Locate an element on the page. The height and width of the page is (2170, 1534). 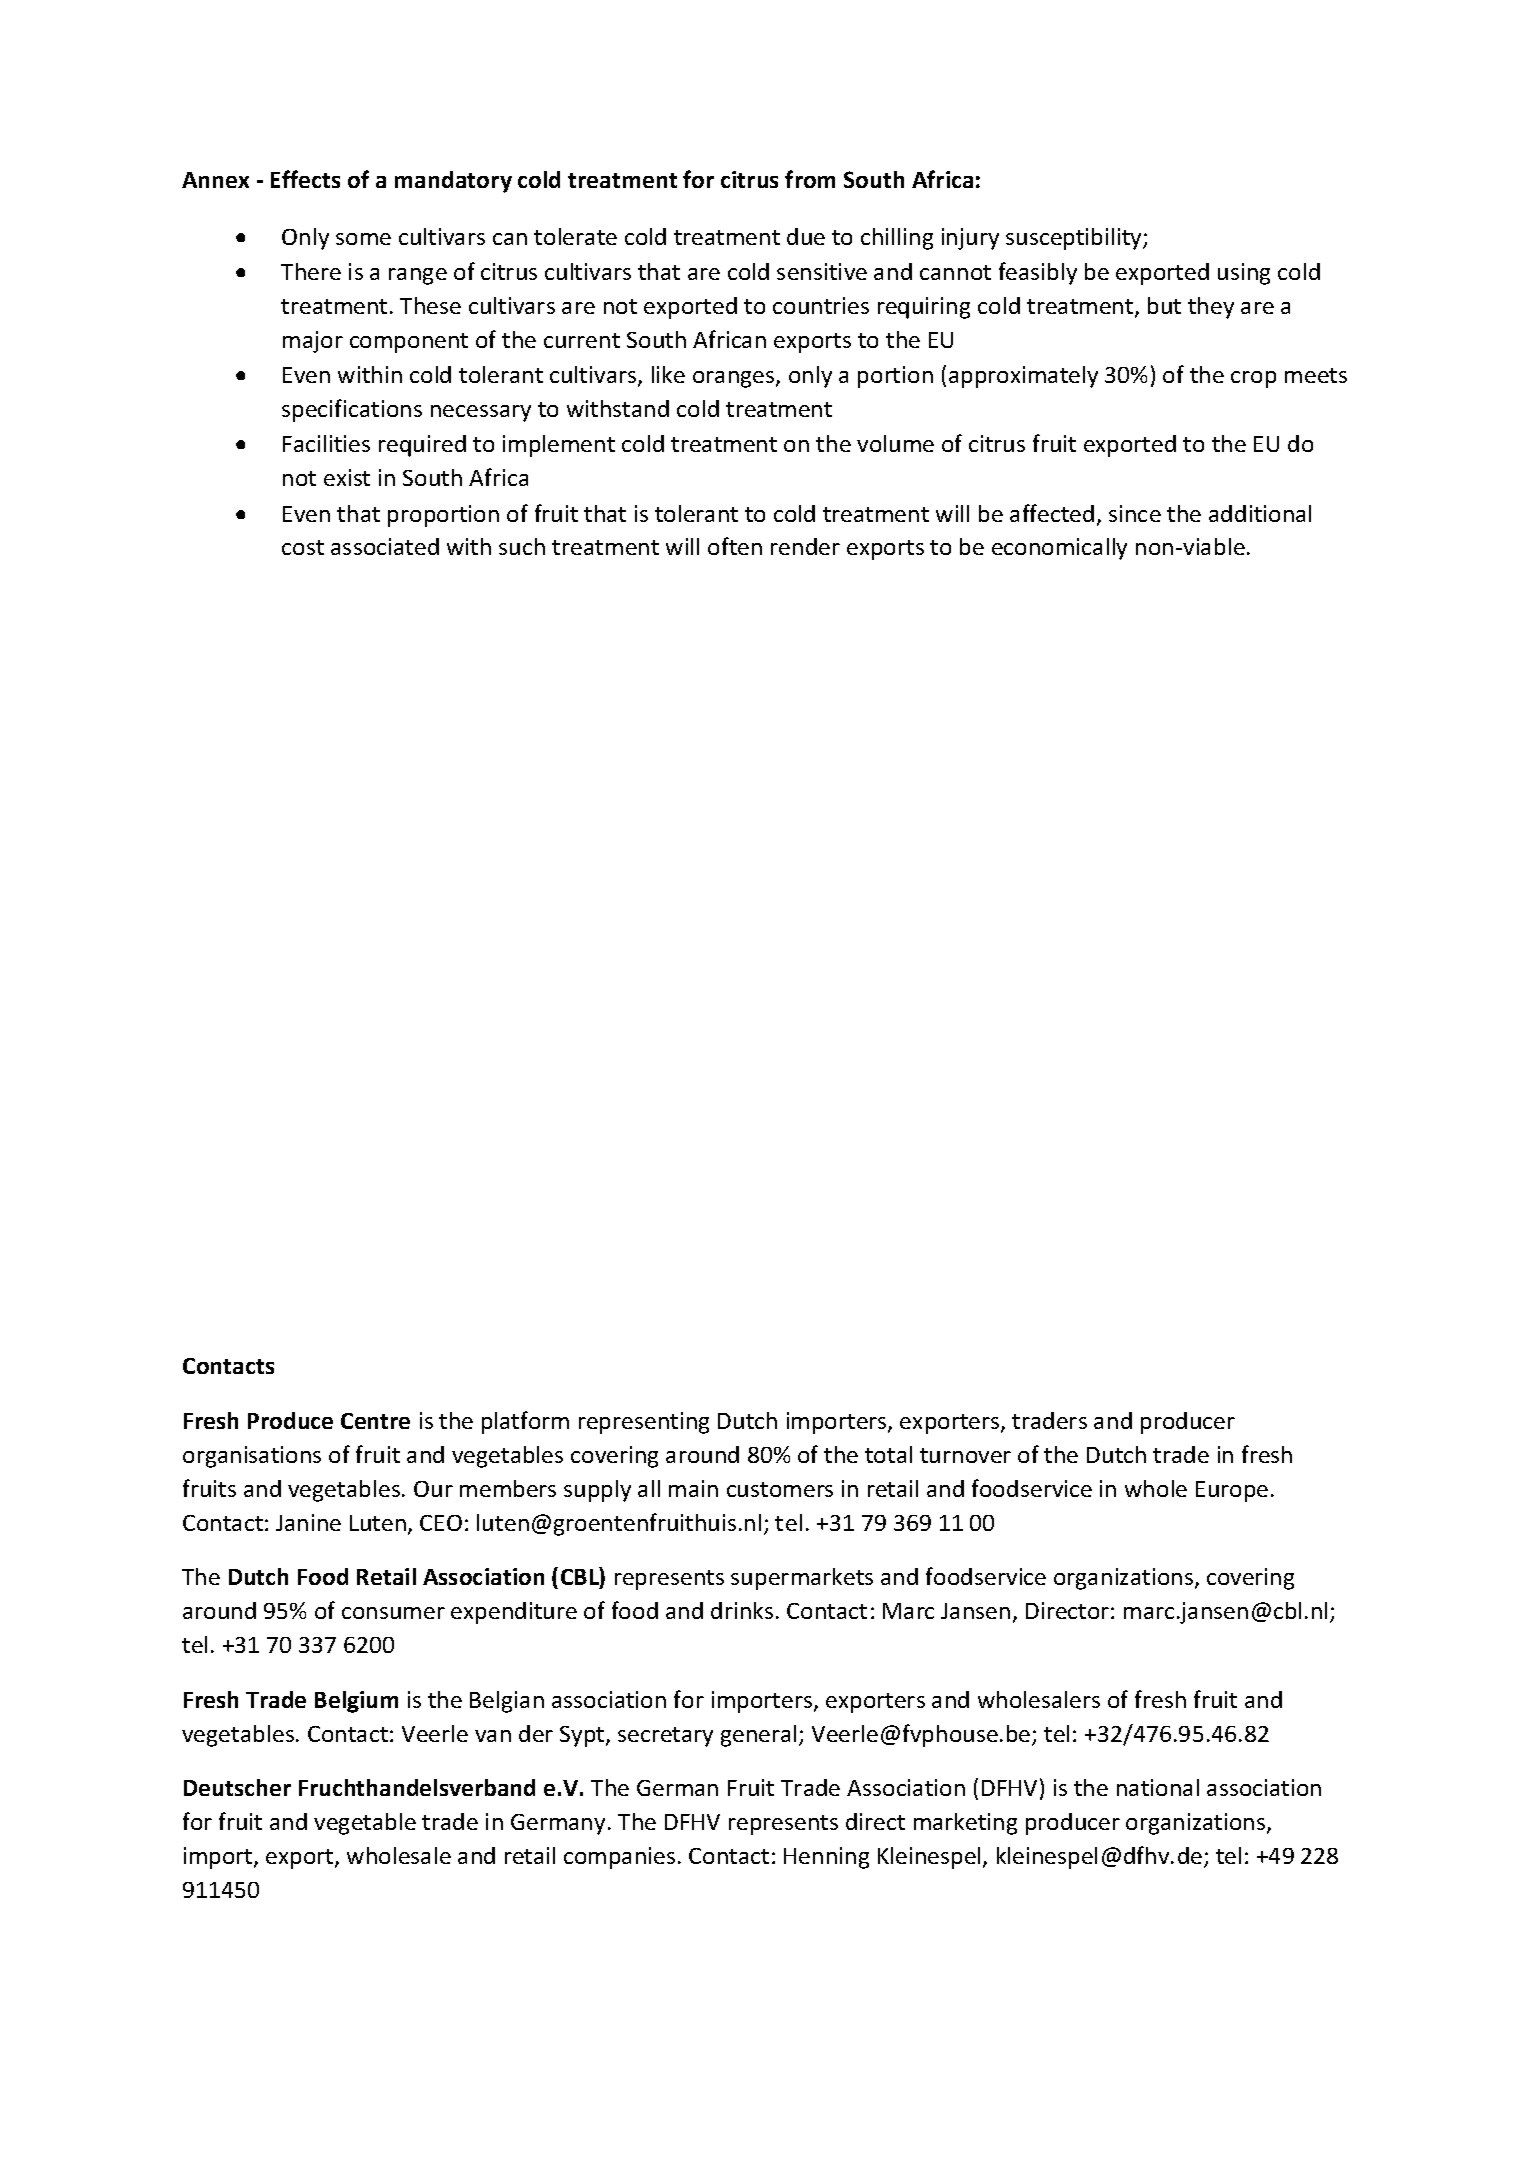
due is located at coordinates (806, 236).
